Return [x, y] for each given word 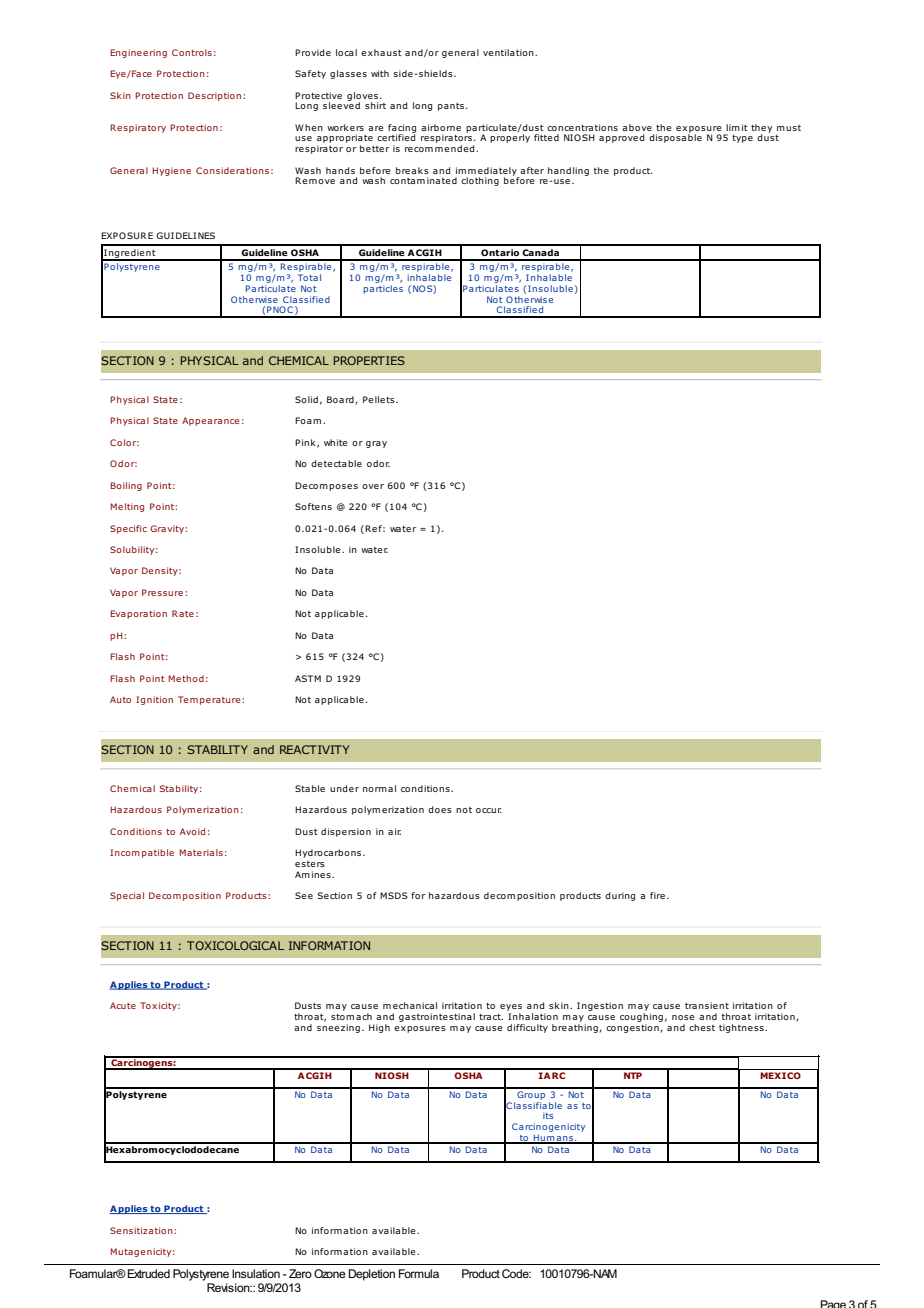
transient [707, 1005]
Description [216, 96]
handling [568, 171]
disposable [675, 137]
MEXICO [780, 1075]
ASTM [308, 678]
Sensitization [142, 1230]
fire [657, 895]
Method [186, 678]
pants [452, 107]
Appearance [210, 421]
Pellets [380, 399]
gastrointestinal [437, 1017]
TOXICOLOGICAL [235, 945]
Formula [419, 1273]
